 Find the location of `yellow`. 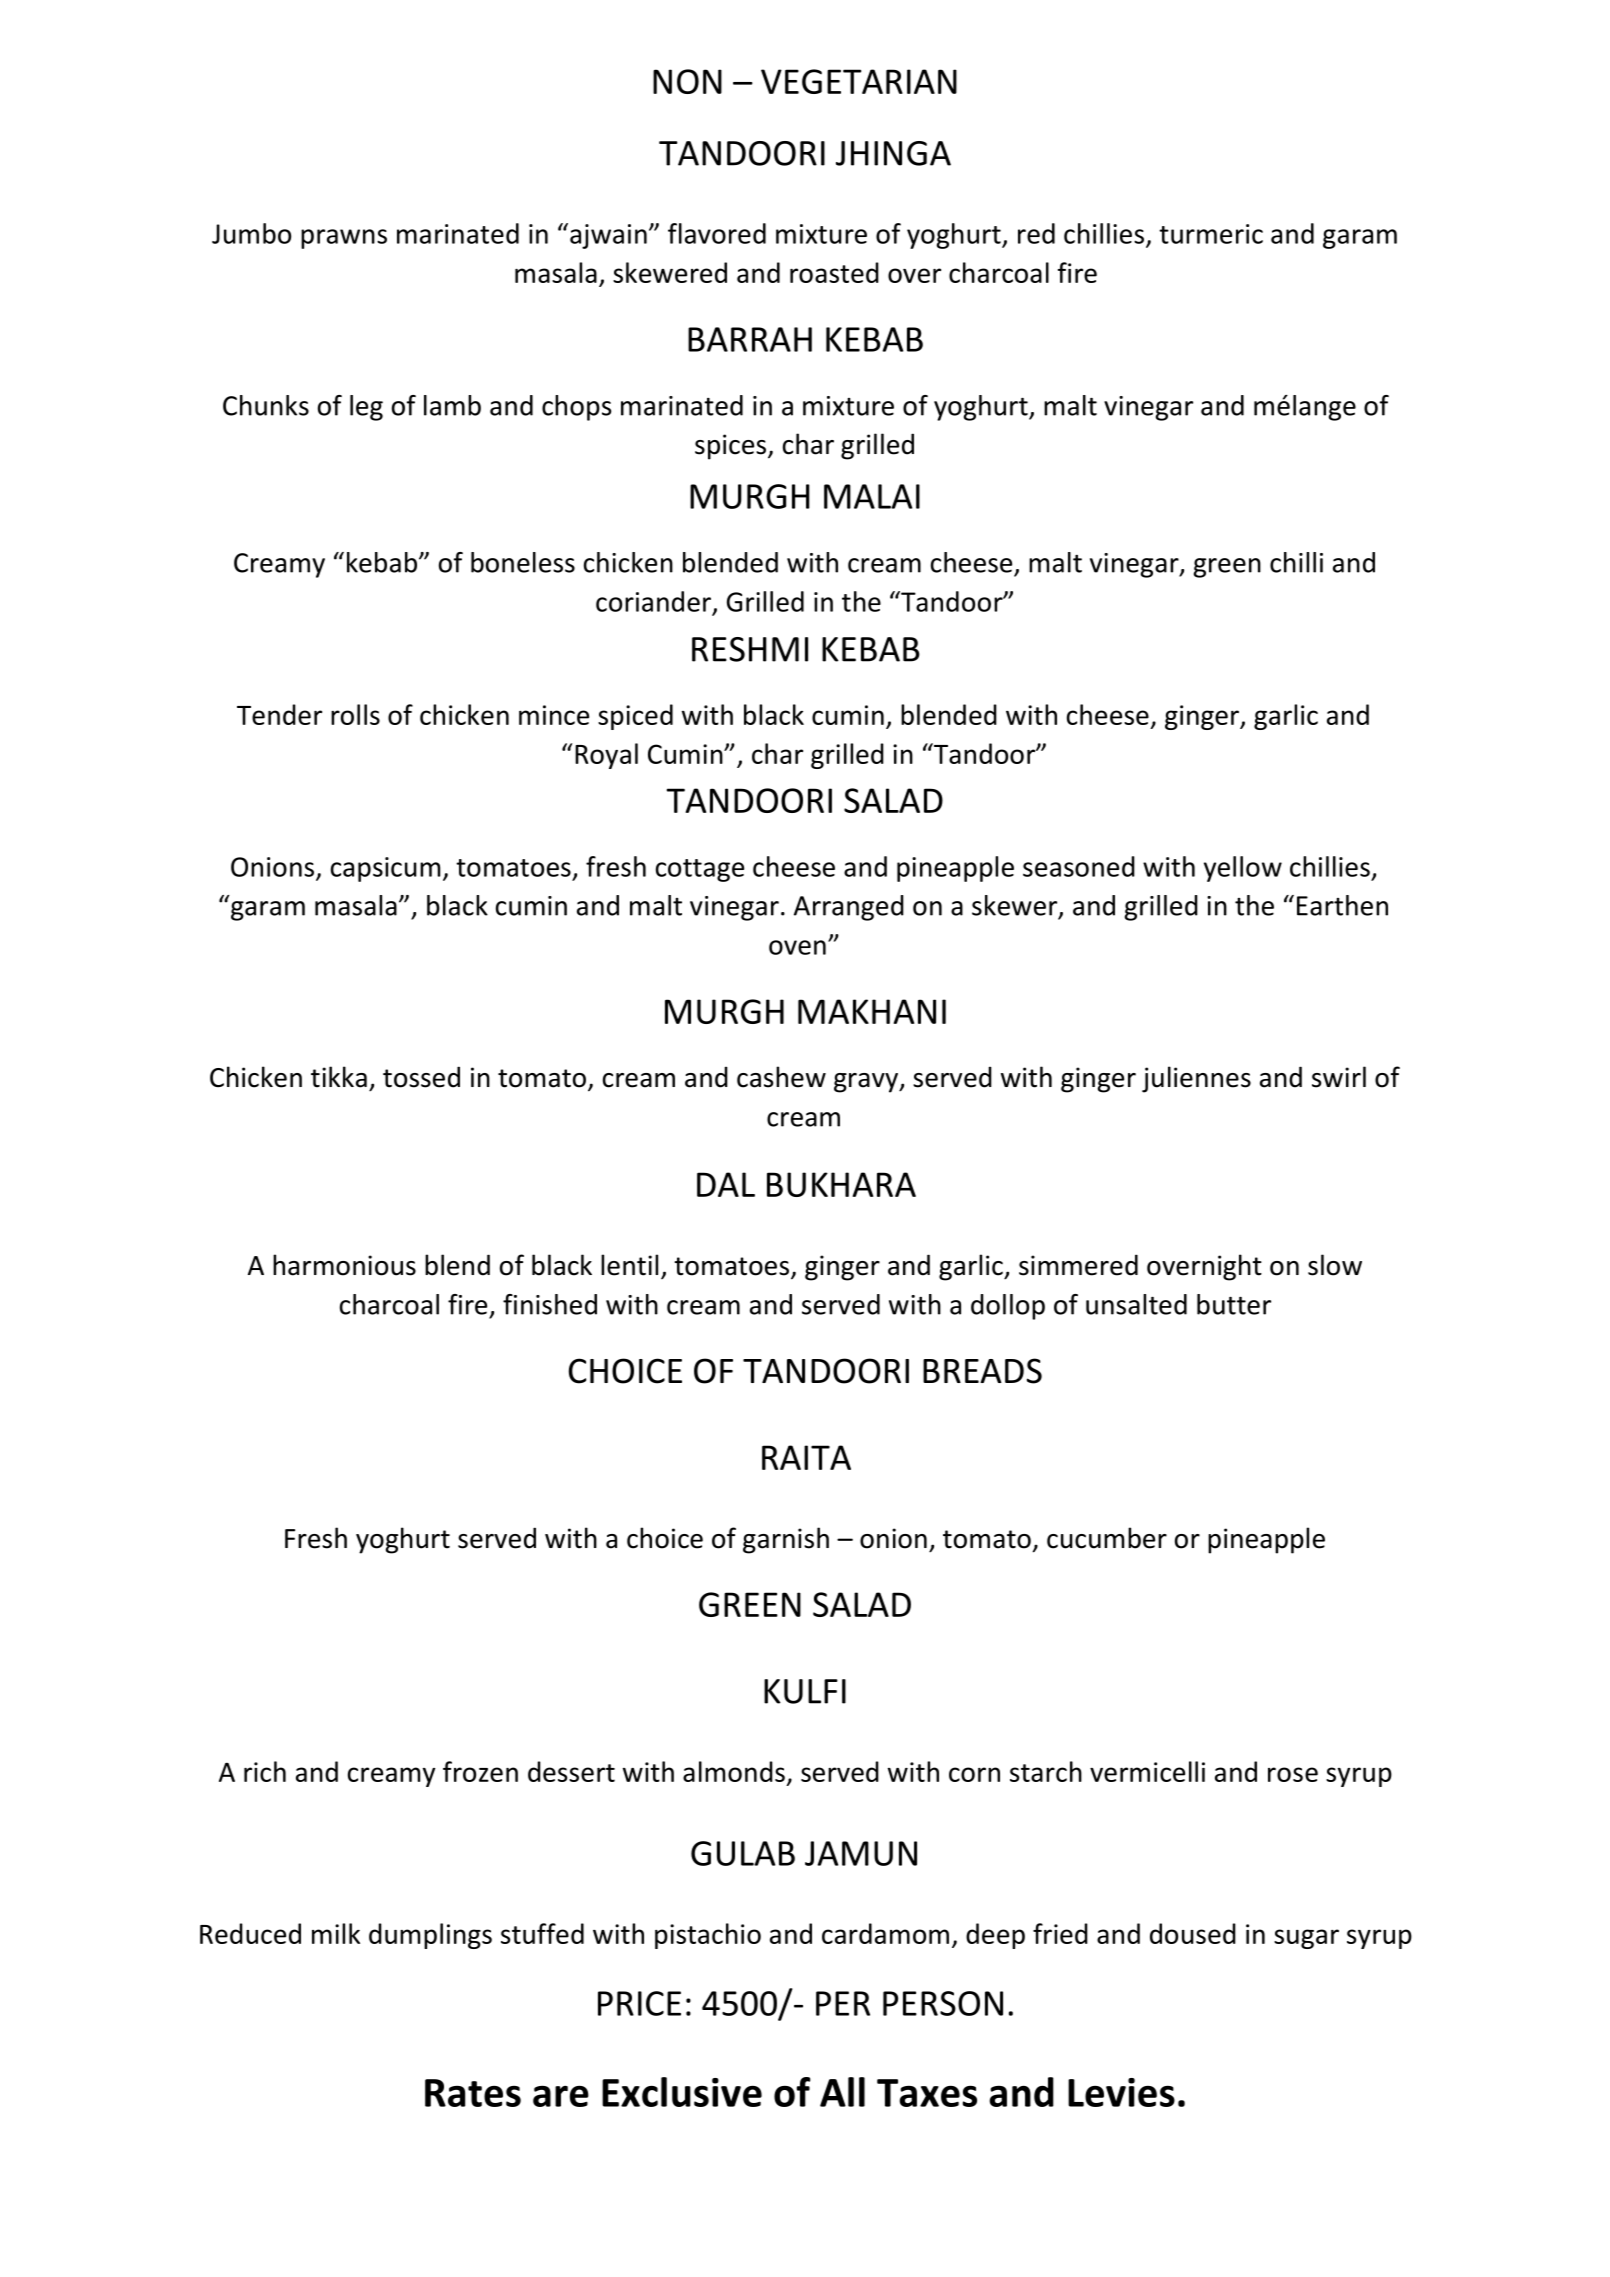

yellow is located at coordinates (1243, 869).
